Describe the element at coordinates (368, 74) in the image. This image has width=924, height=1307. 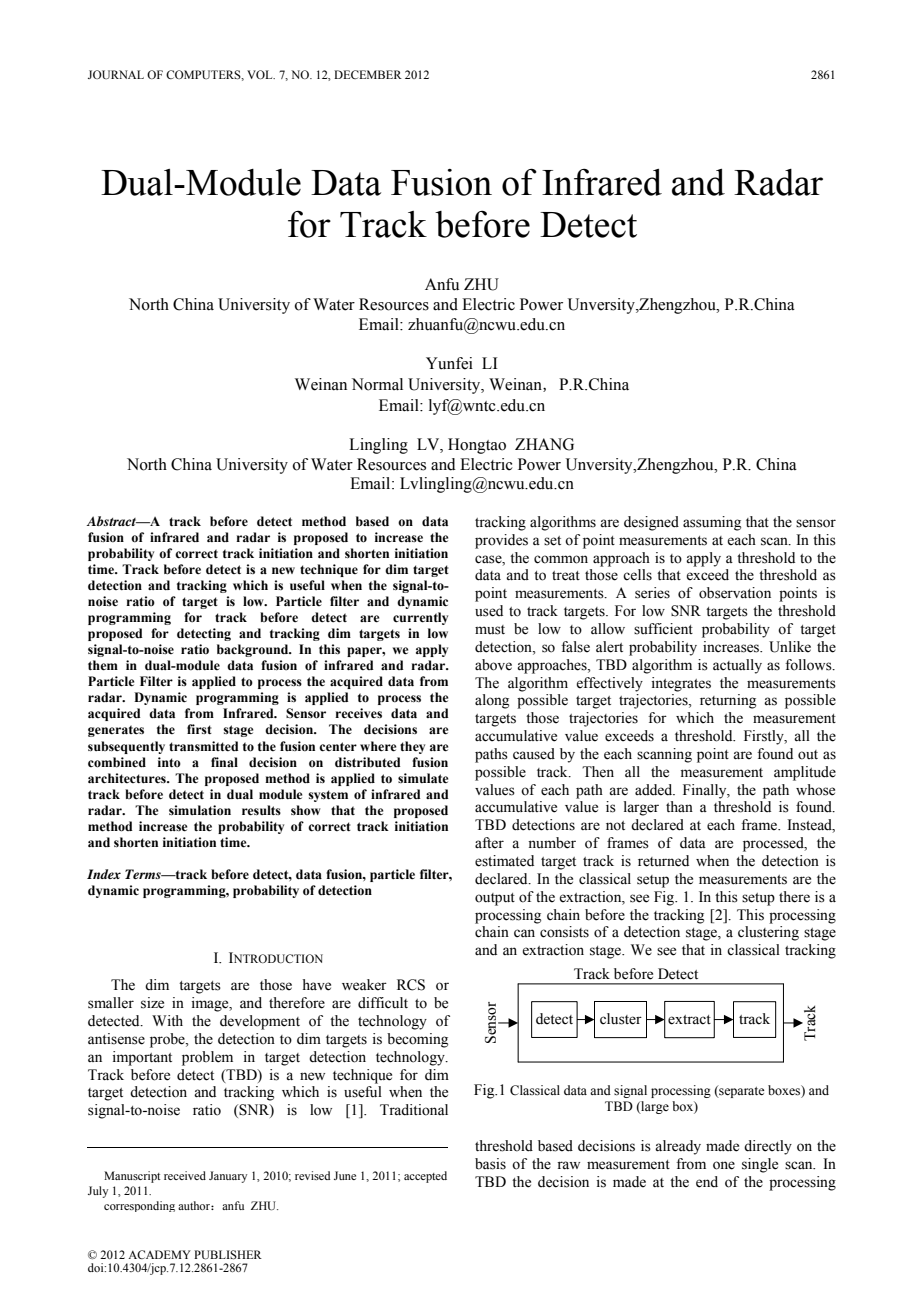
I see `DECEMBER` at that location.
